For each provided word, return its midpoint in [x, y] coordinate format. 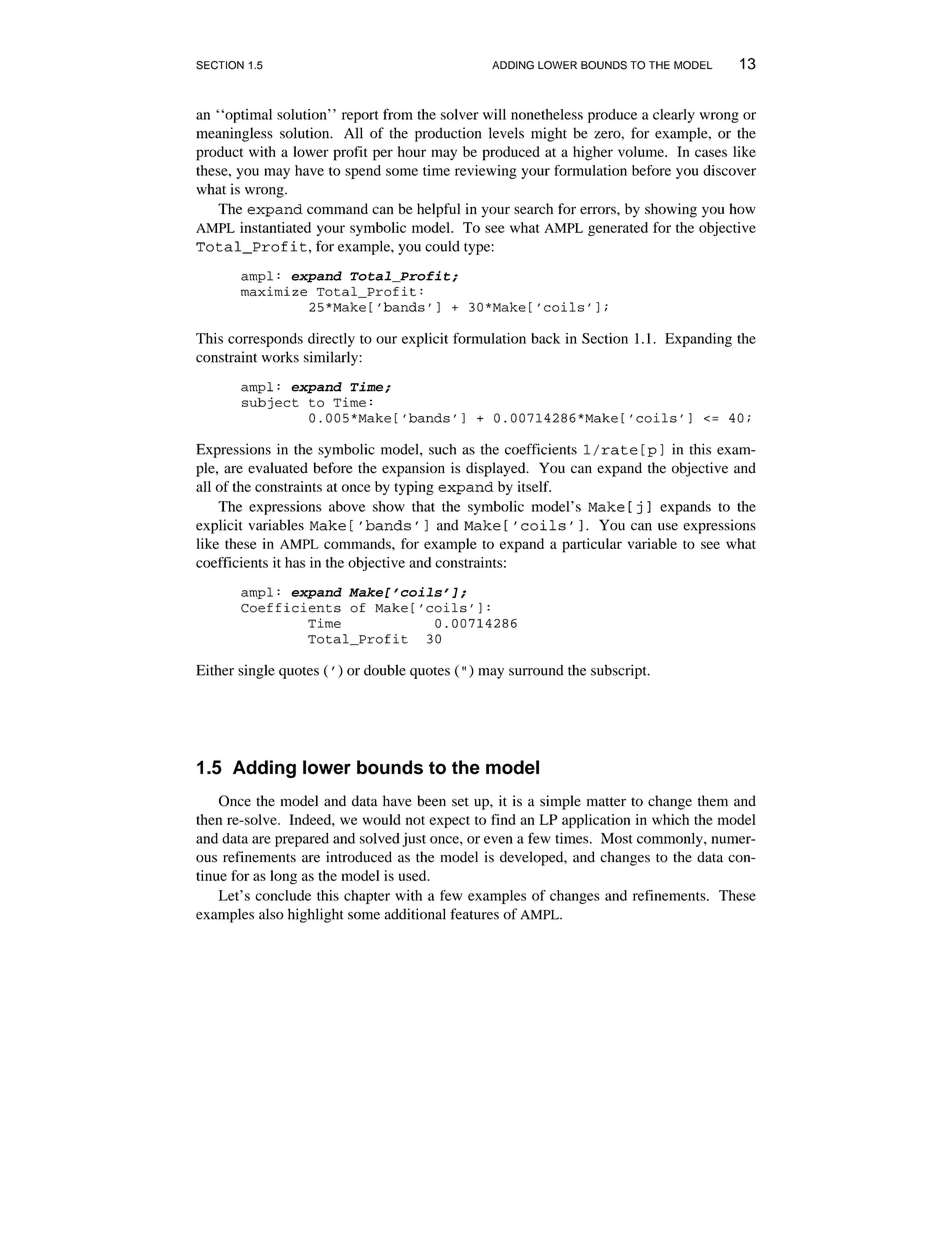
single [256, 671]
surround [536, 670]
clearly [674, 116]
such [442, 449]
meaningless [234, 134]
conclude [283, 895]
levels [506, 133]
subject [270, 403]
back [545, 338]
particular [592, 545]
